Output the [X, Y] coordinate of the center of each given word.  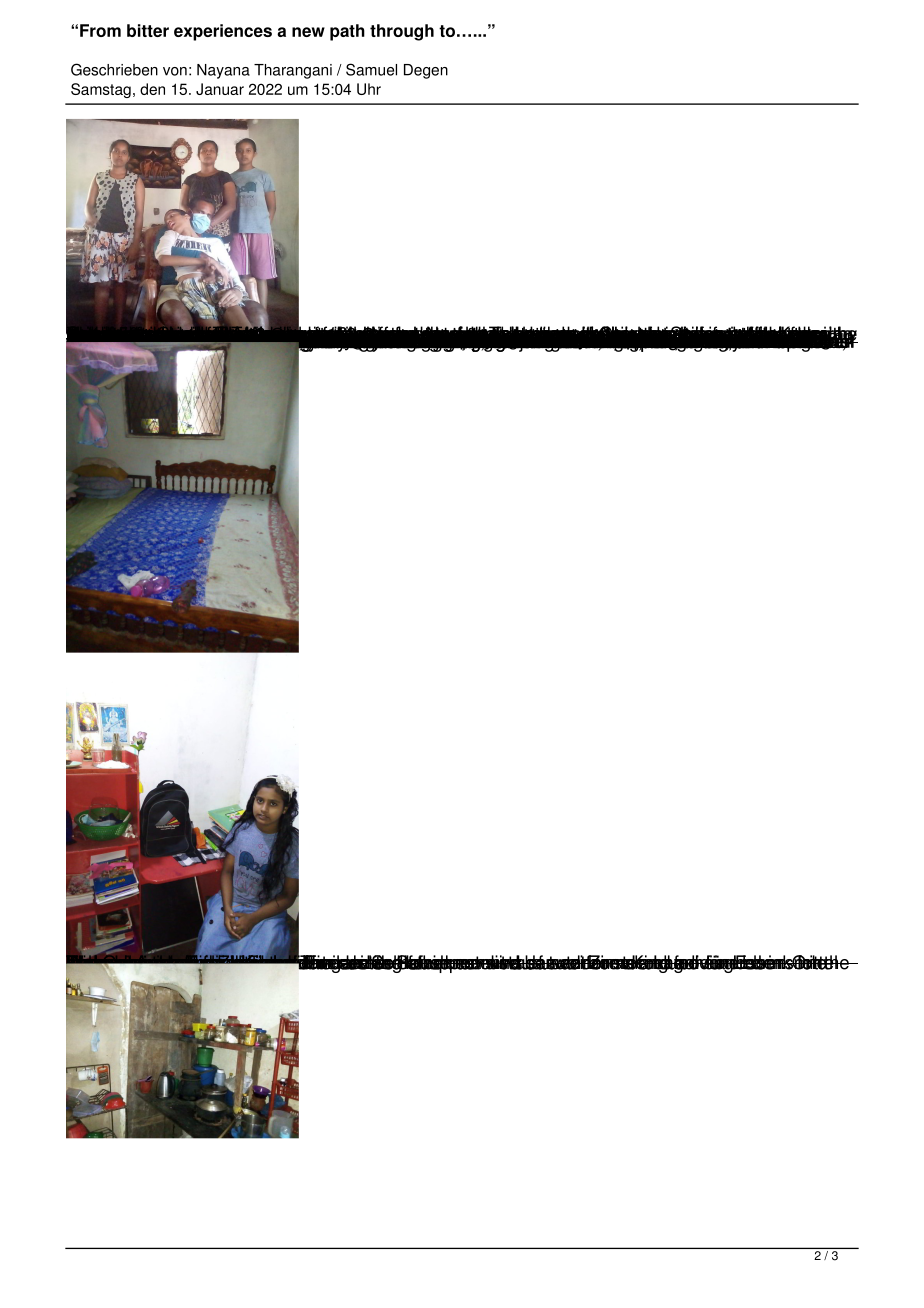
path [347, 32]
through [402, 32]
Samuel [371, 69]
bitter [148, 30]
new [308, 32]
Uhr [369, 89]
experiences [223, 32]
